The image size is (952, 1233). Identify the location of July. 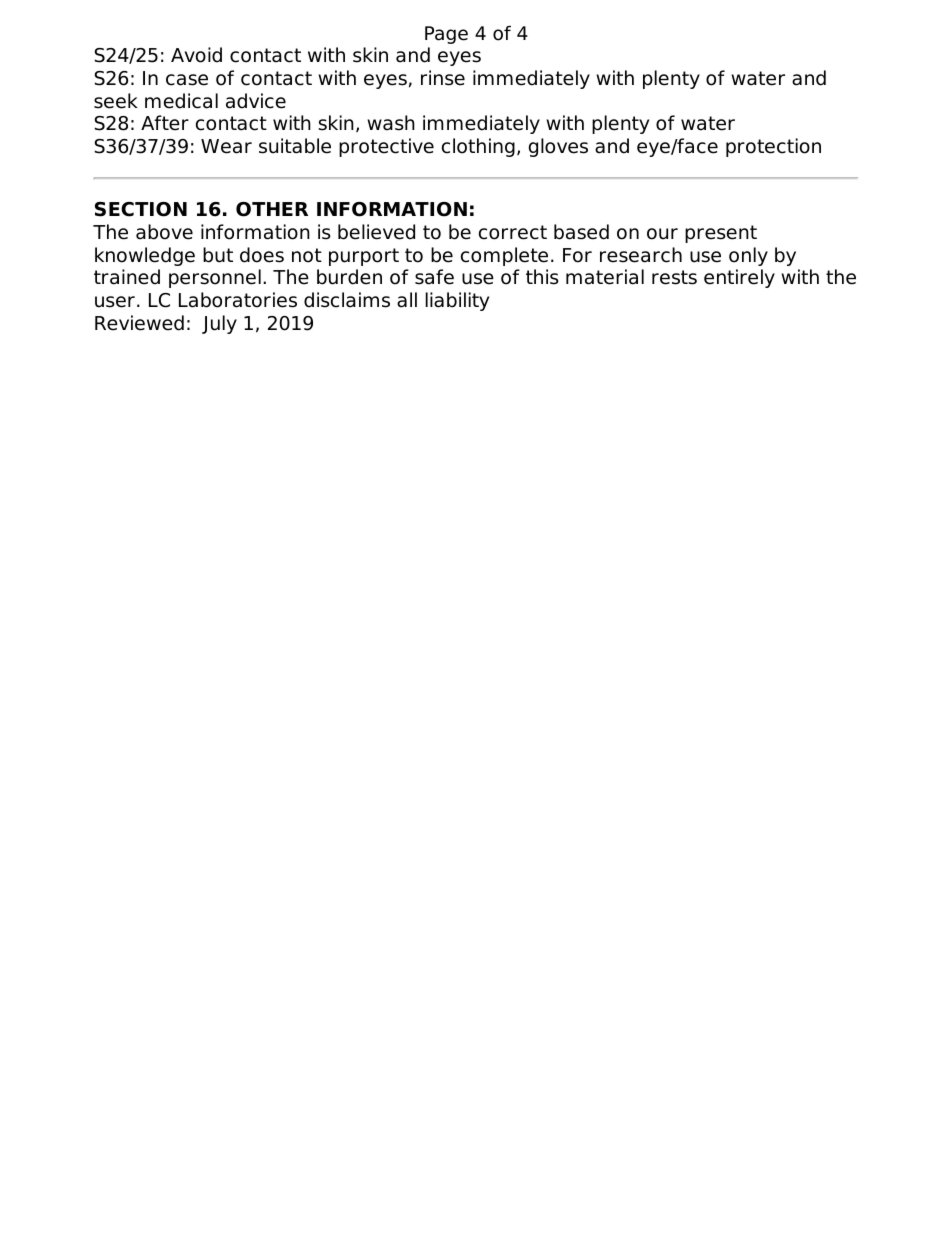
(219, 324).
